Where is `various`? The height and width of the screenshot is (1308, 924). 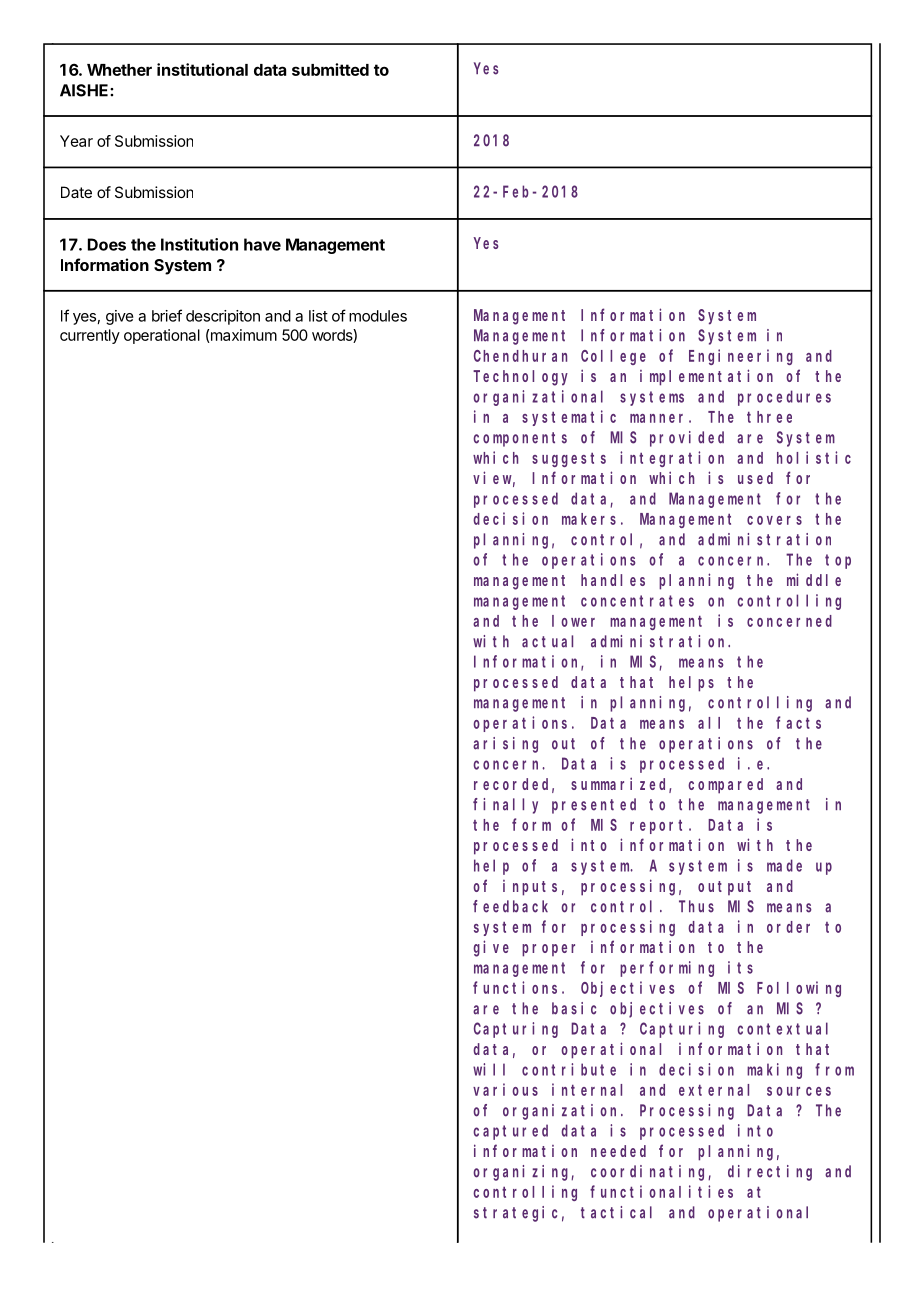 various is located at coordinates (505, 1089).
